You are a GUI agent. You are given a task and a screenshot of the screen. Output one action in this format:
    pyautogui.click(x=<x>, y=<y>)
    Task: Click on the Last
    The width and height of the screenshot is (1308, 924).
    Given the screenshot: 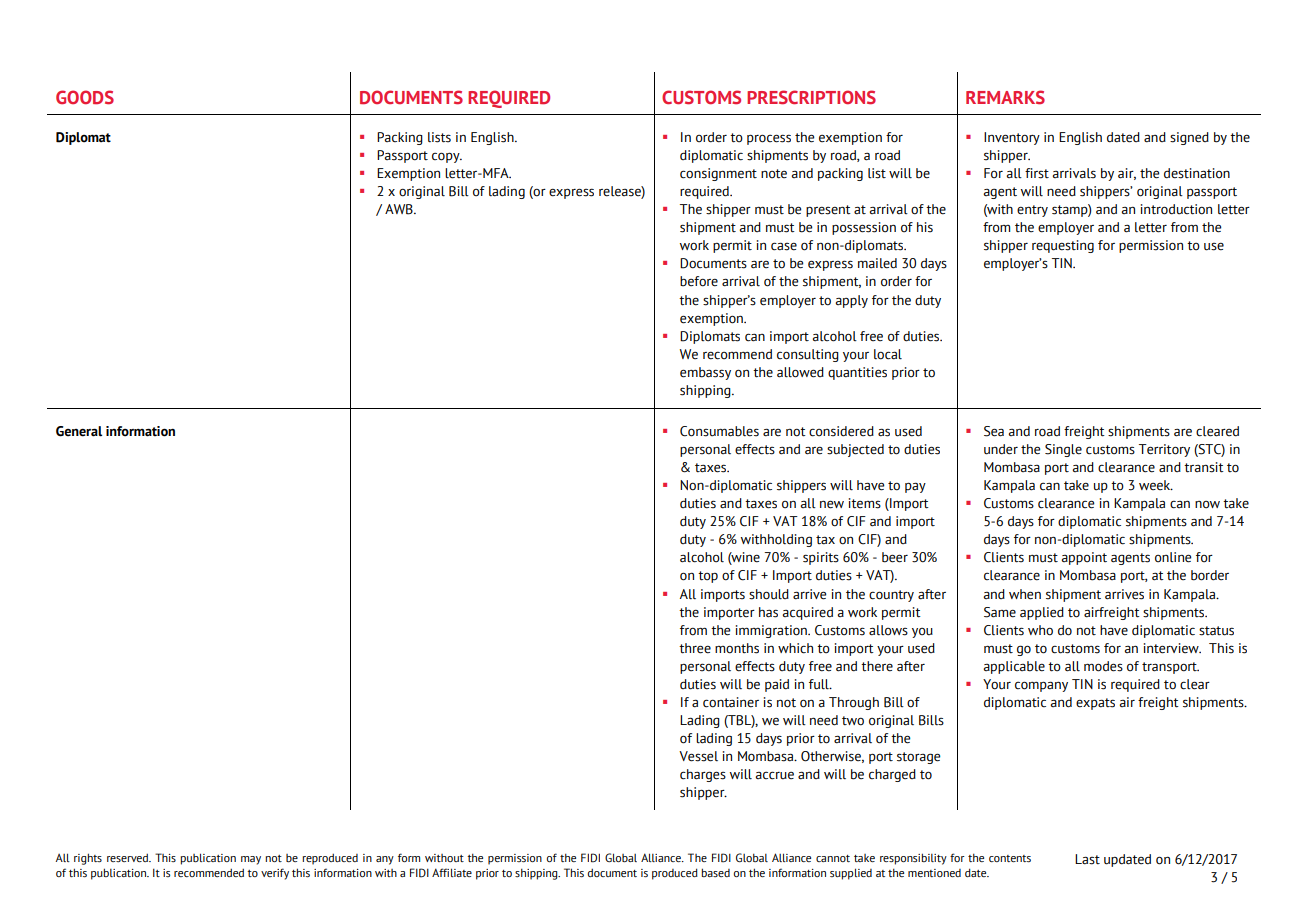 What is the action you would take?
    pyautogui.click(x=1087, y=859)
